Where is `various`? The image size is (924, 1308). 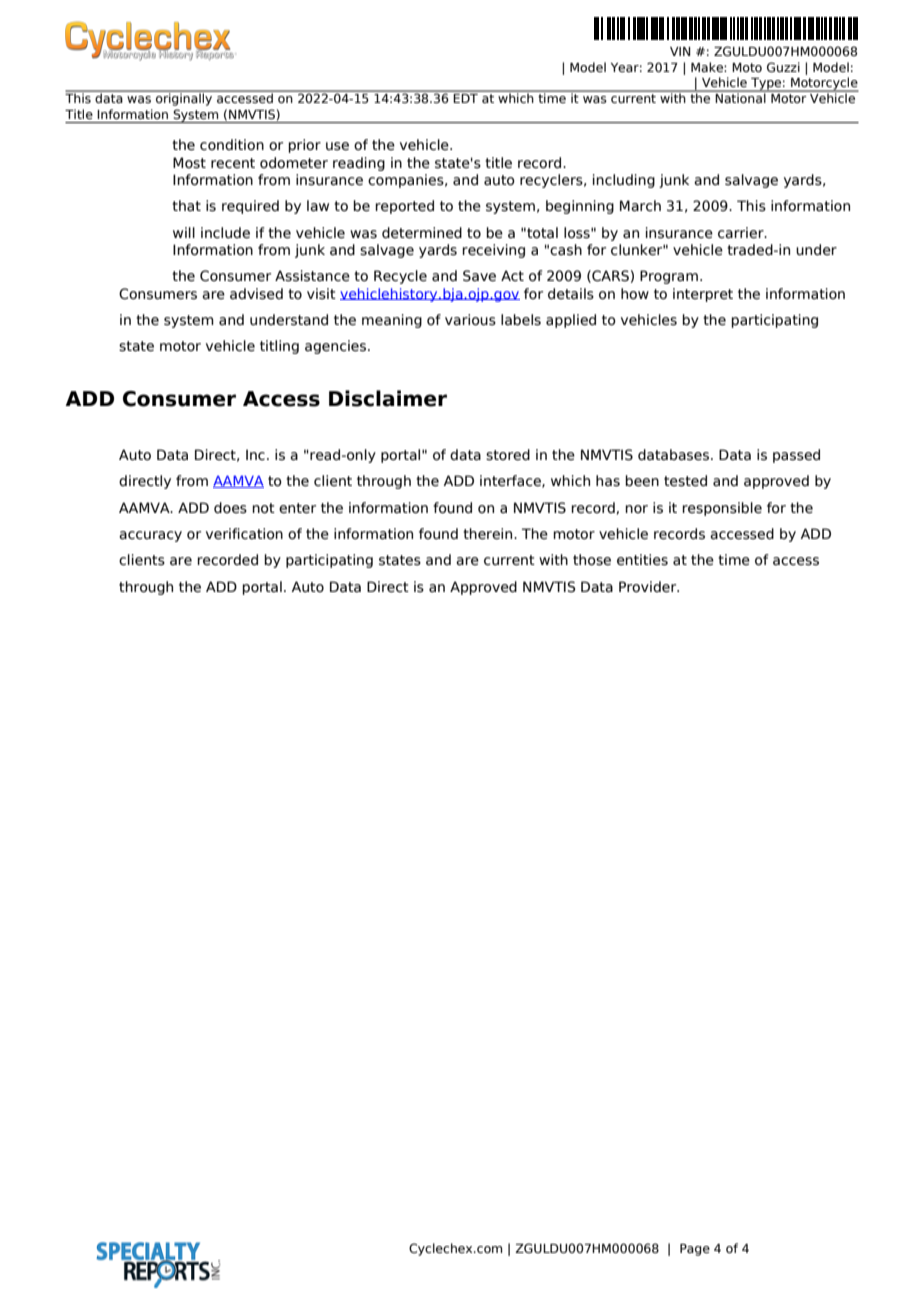 various is located at coordinates (470, 320).
